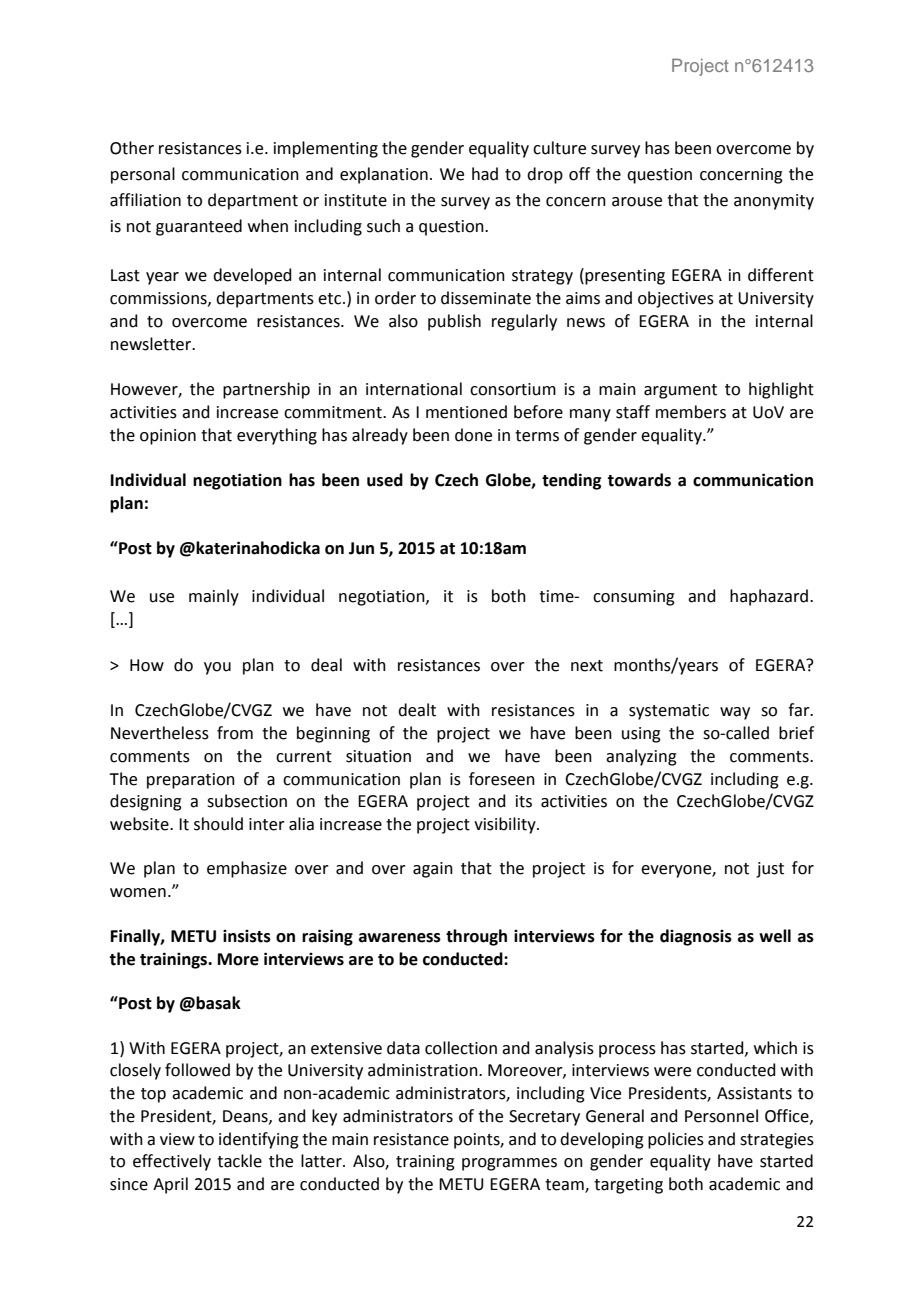 The image size is (924, 1308). I want to click on way, so click(735, 713).
